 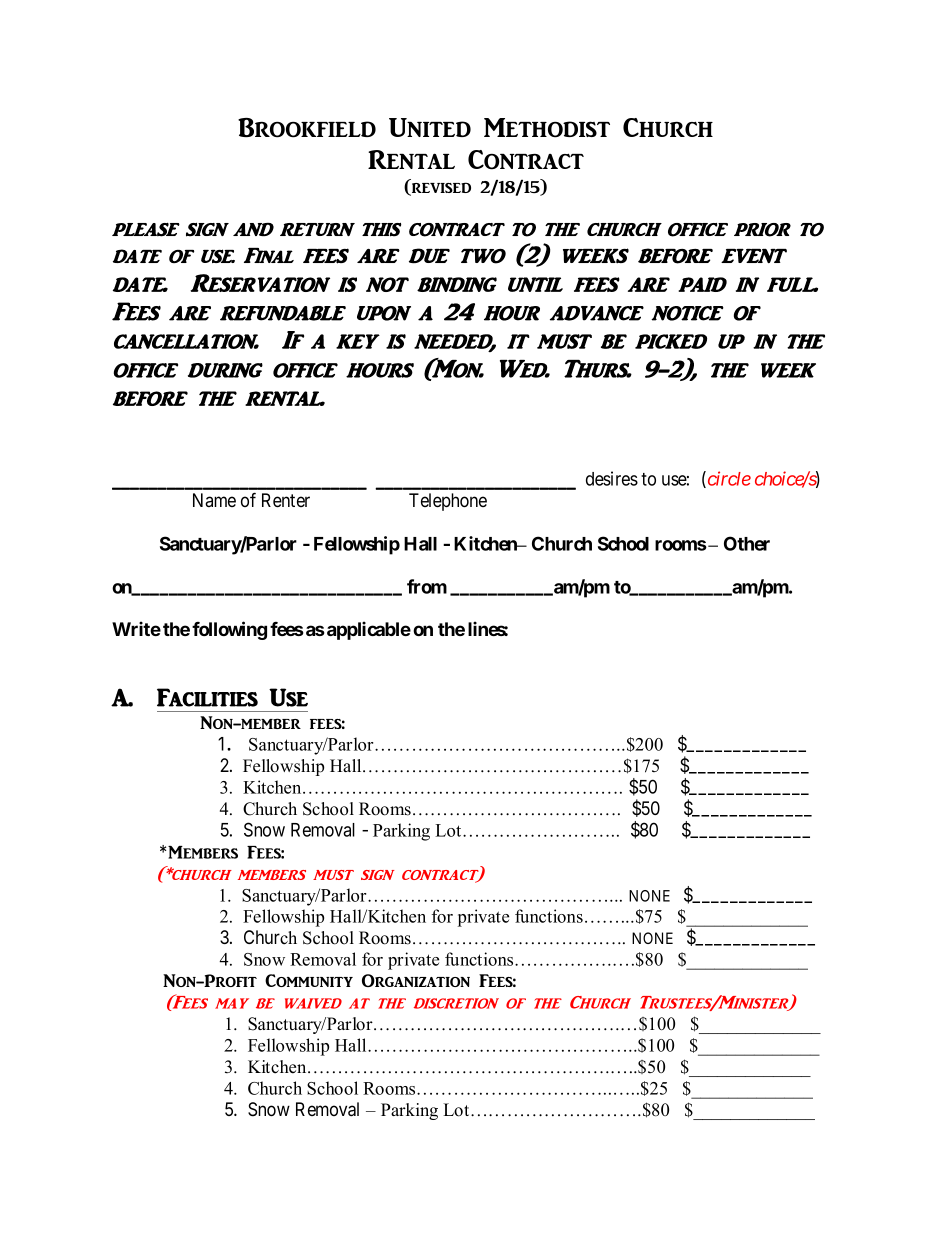 I want to click on from, so click(x=427, y=586).
